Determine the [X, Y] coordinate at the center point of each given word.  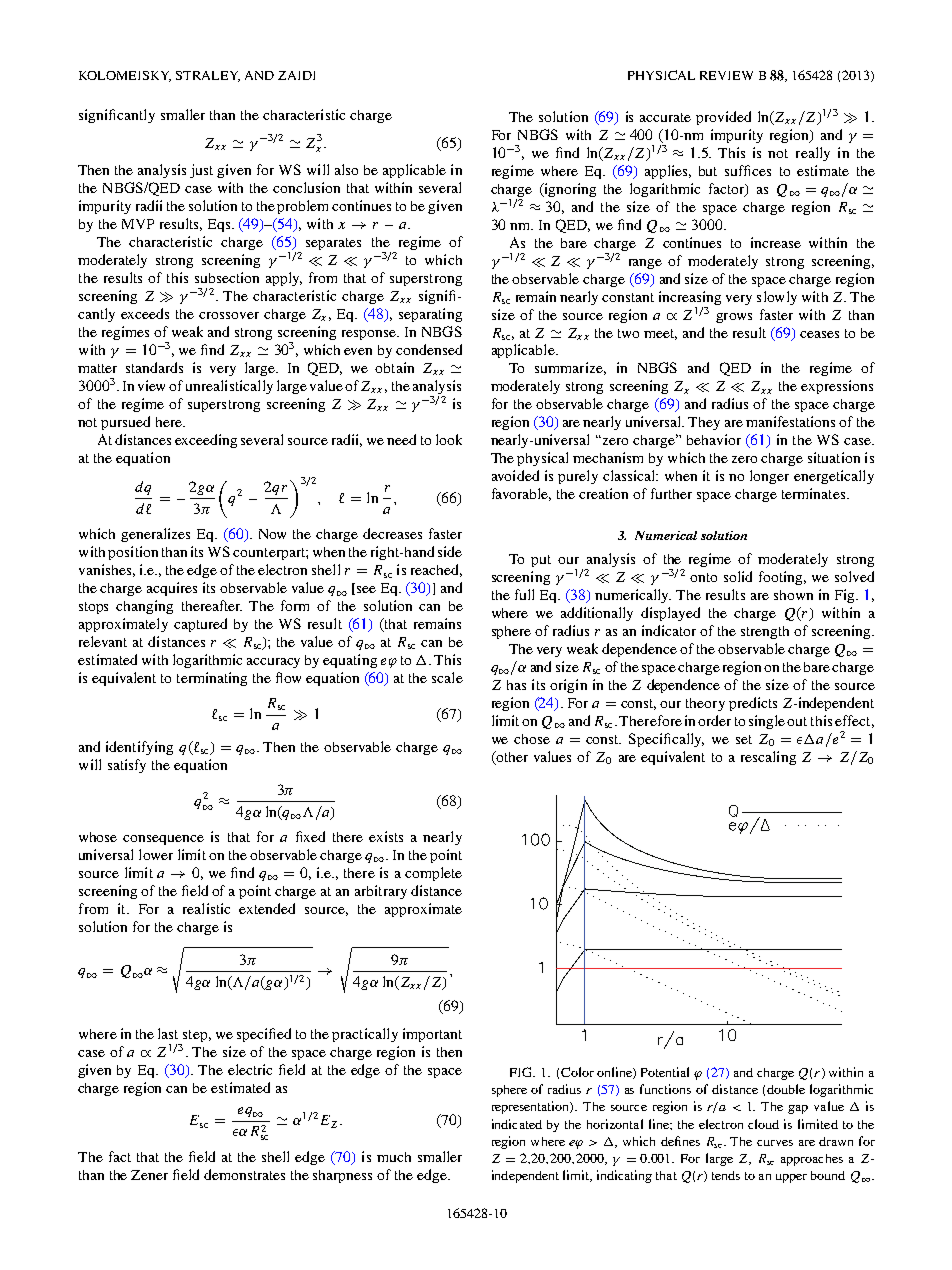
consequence [163, 840]
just [201, 171]
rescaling [768, 758]
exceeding [206, 441]
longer [769, 477]
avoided [515, 475]
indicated [517, 1124]
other [511, 757]
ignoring [569, 190]
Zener [149, 1175]
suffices [748, 170]
